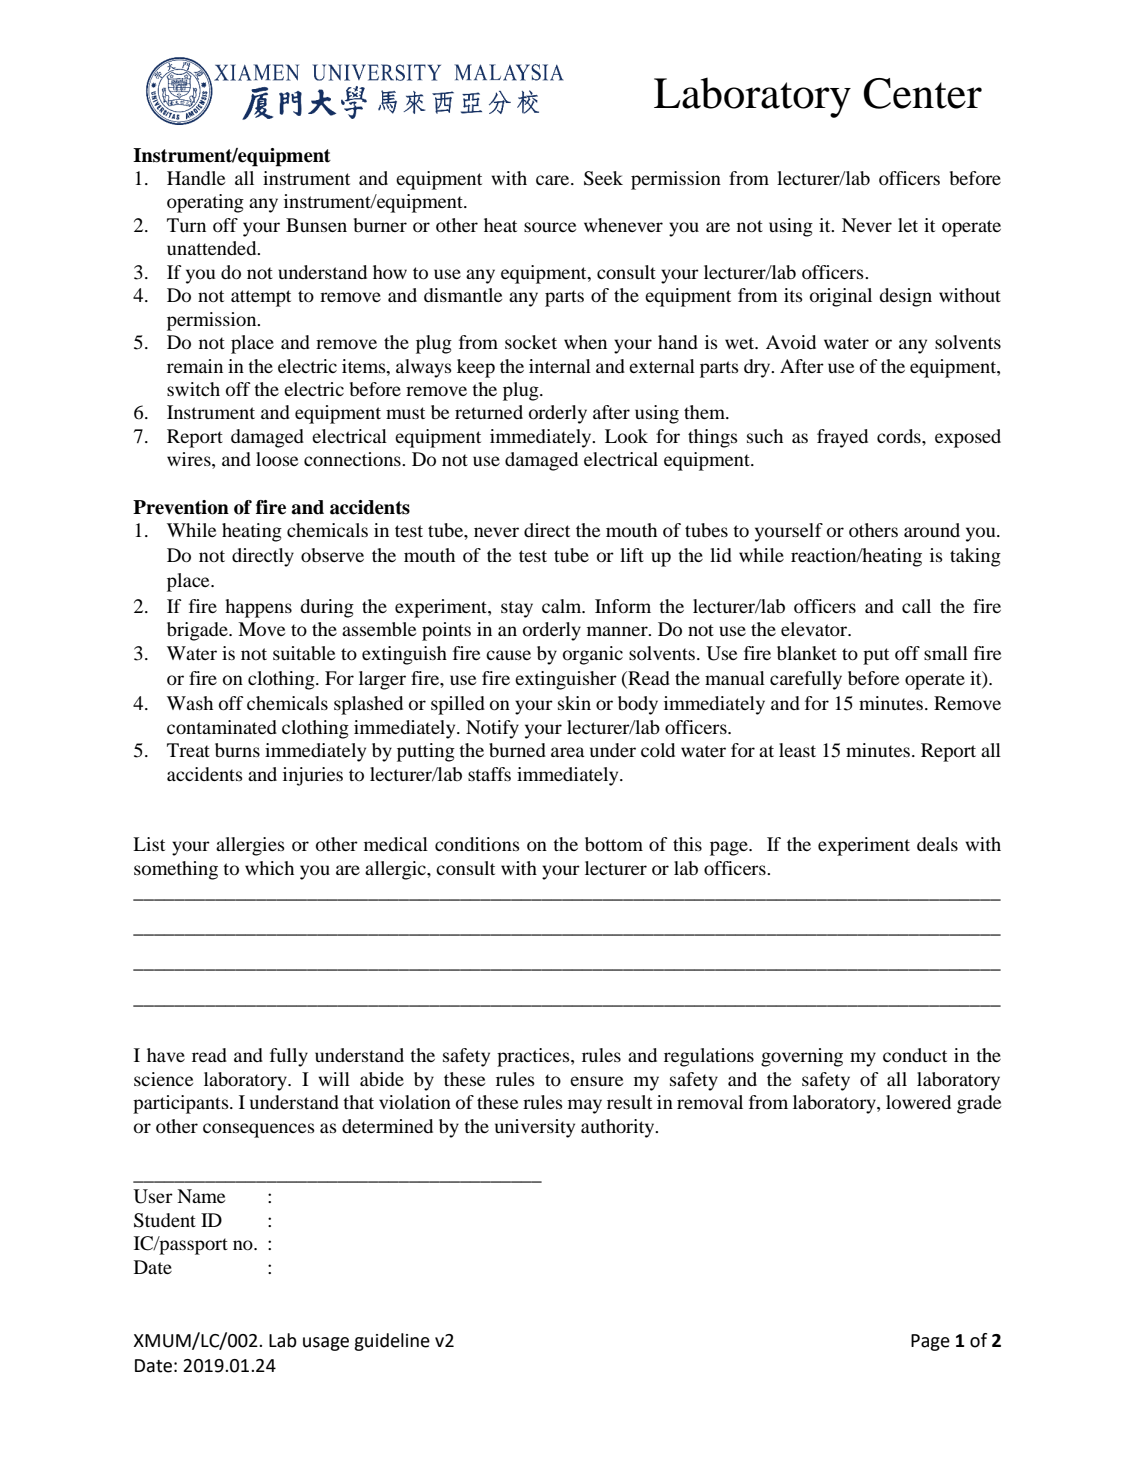  Describe the element at coordinates (574, 703) in the document. I see `skin` at that location.
